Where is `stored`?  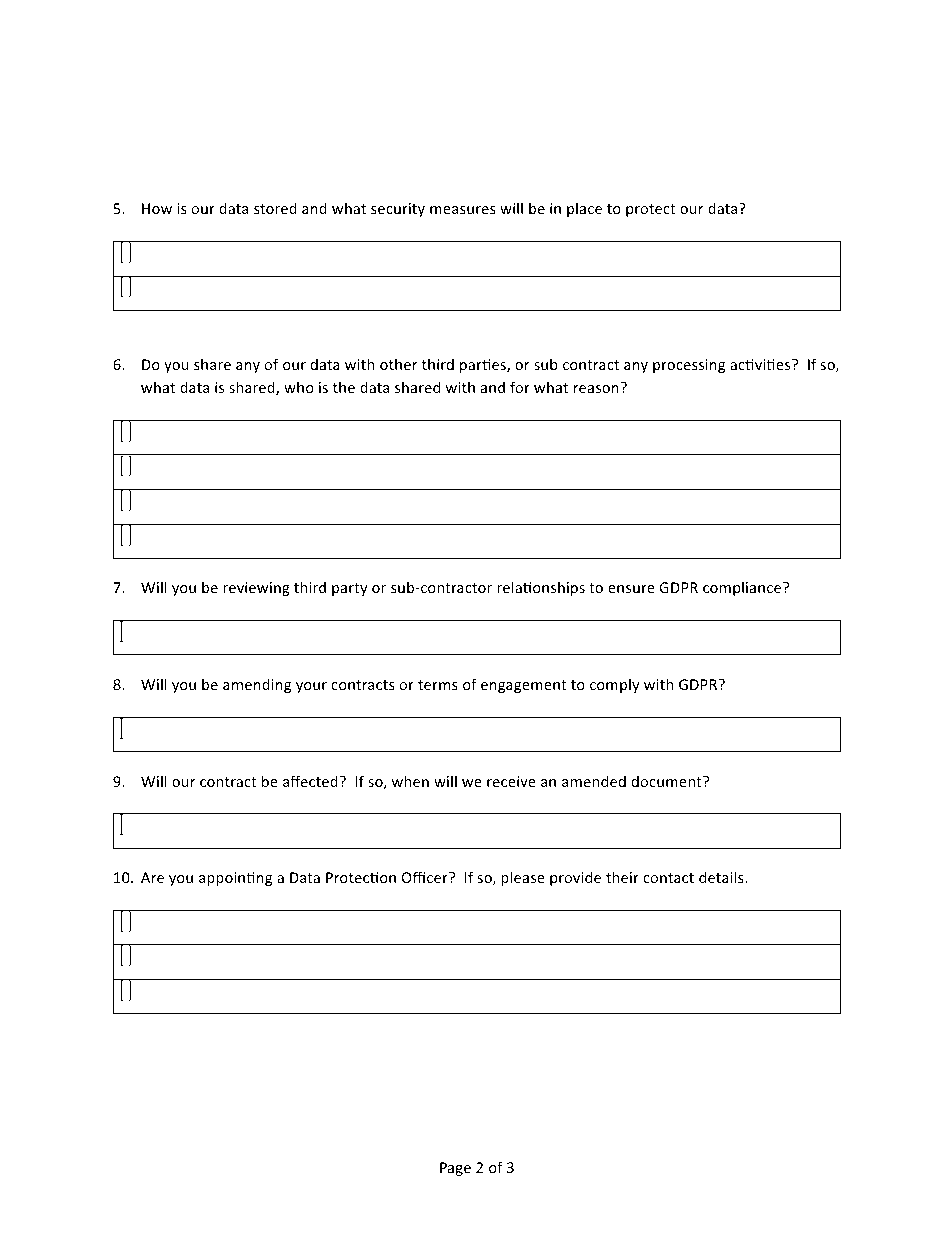 stored is located at coordinates (275, 208).
